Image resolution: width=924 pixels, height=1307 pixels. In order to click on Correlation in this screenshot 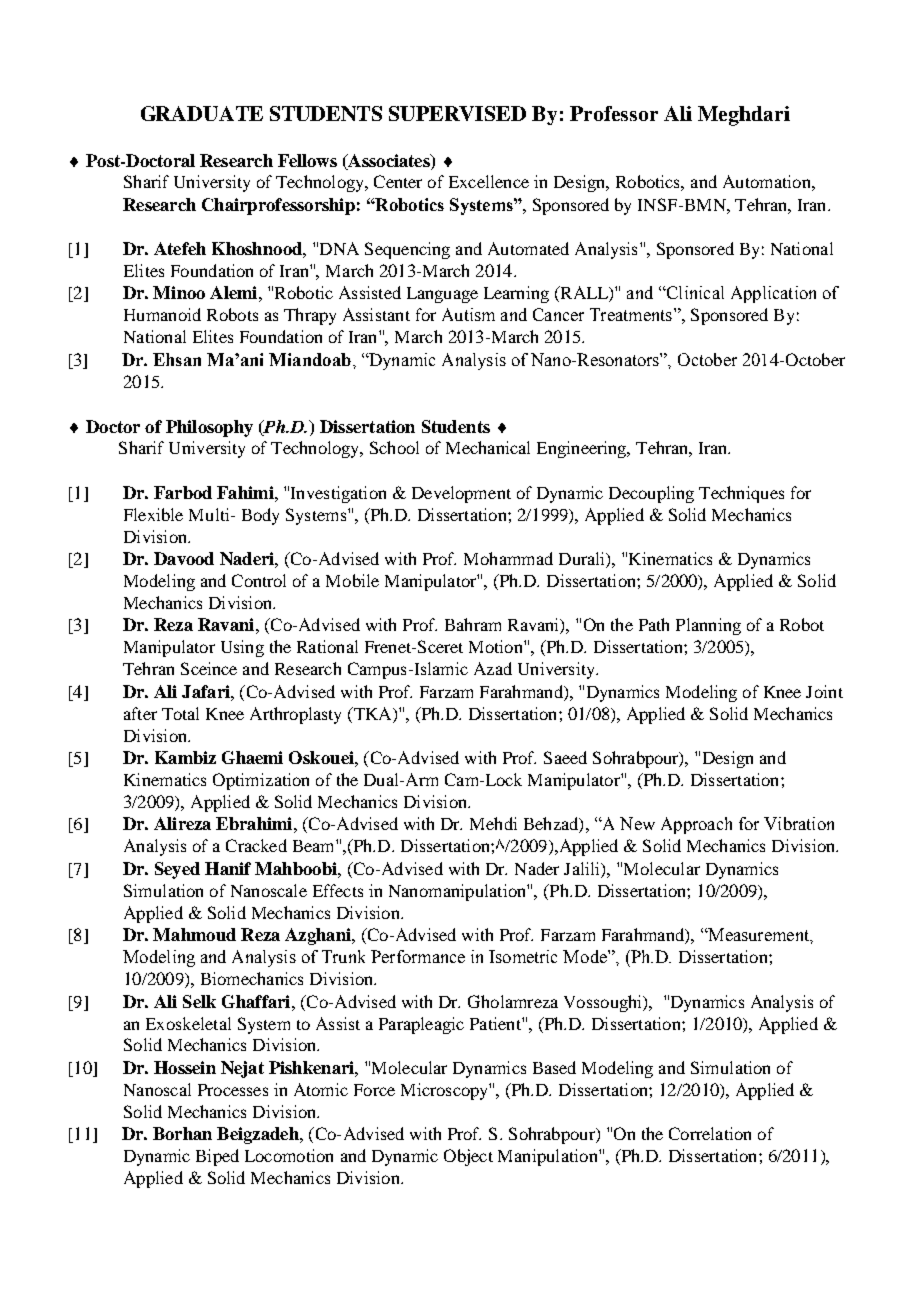, I will do `click(710, 1133)`.
